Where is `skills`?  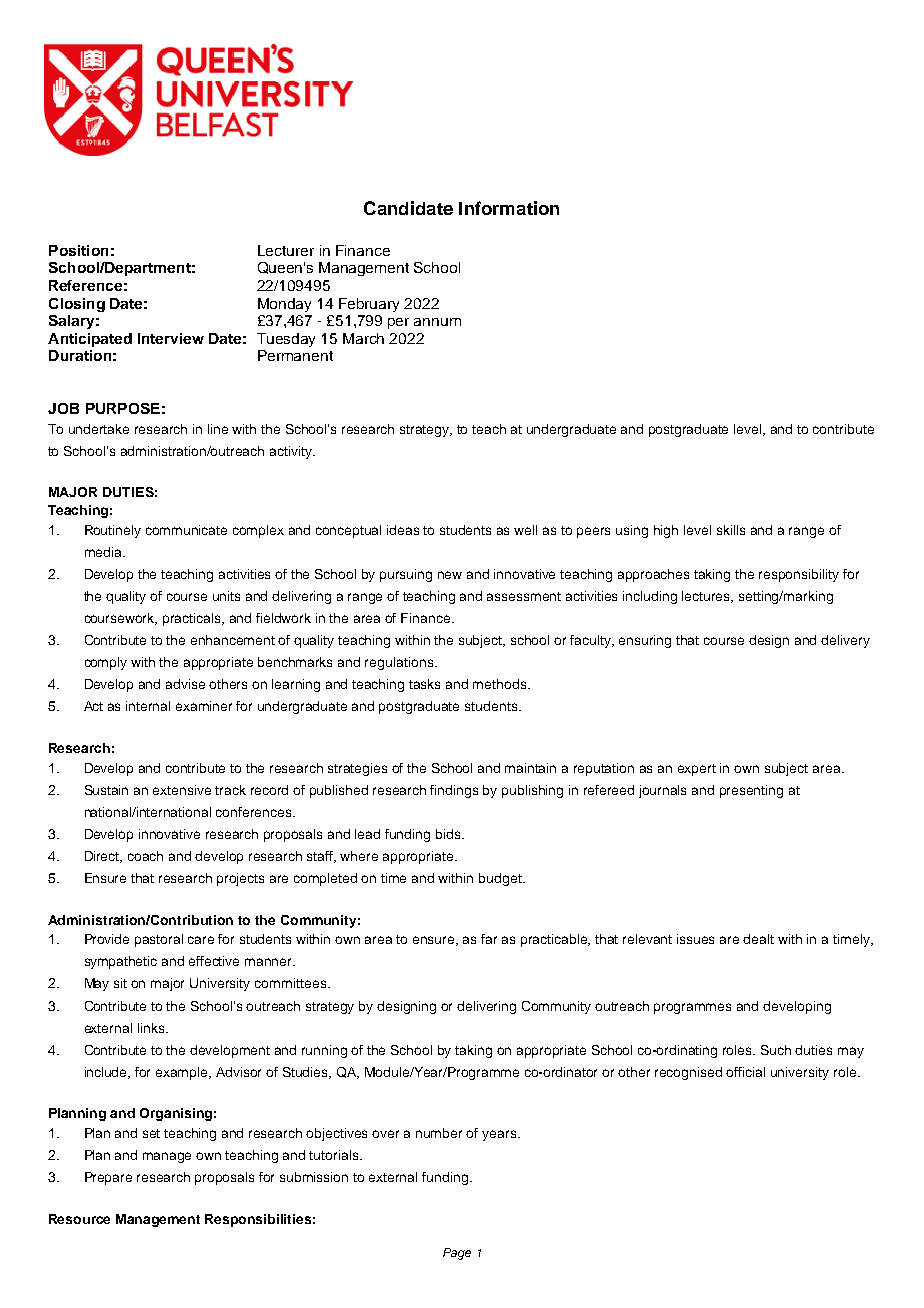 skills is located at coordinates (731, 530).
